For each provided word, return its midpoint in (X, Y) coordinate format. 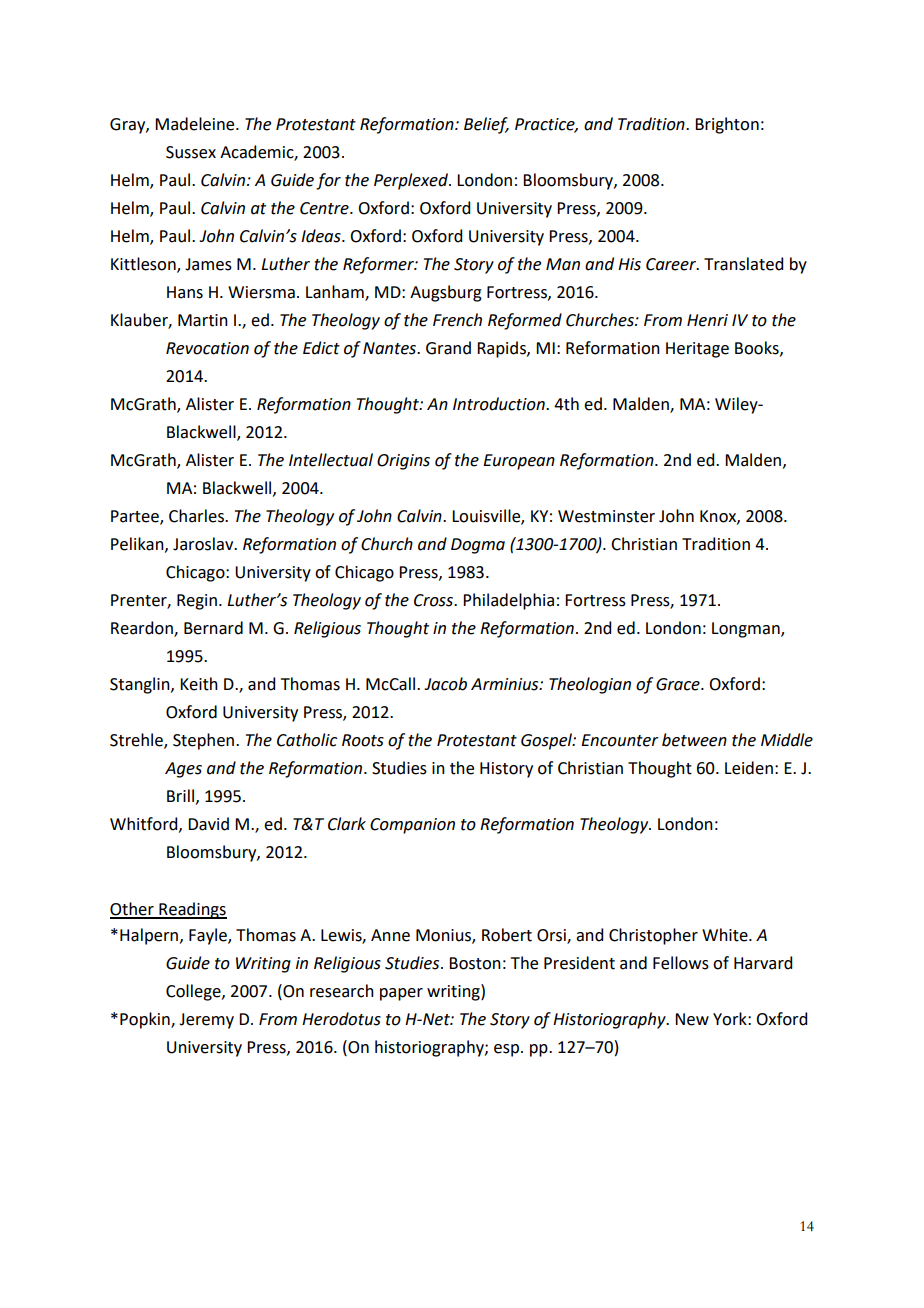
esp (506, 1050)
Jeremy (206, 1021)
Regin (197, 602)
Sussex (191, 152)
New (692, 1019)
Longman (747, 630)
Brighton (727, 125)
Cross (435, 600)
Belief (486, 125)
